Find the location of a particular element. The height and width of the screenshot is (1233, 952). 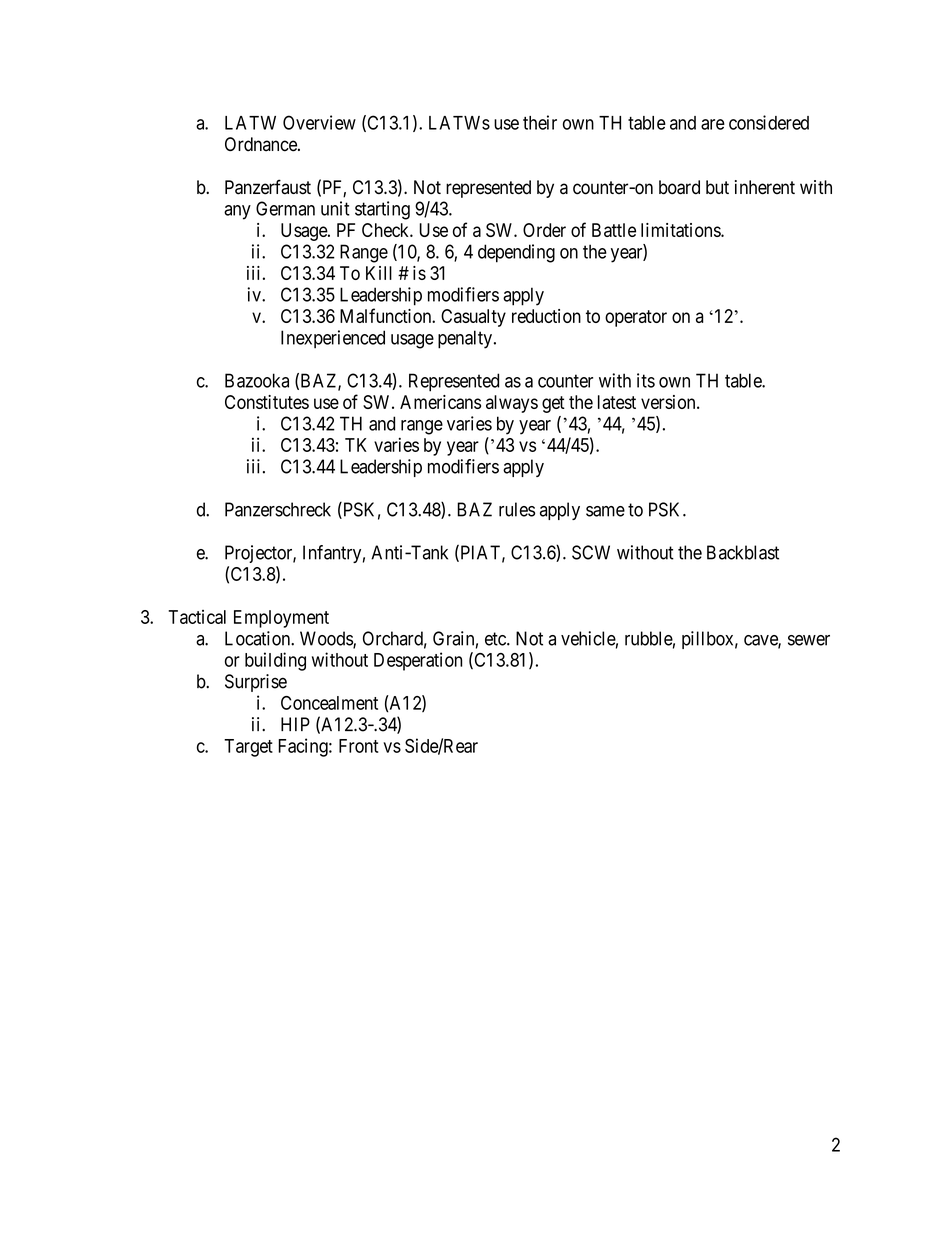

always is located at coordinates (512, 404).
